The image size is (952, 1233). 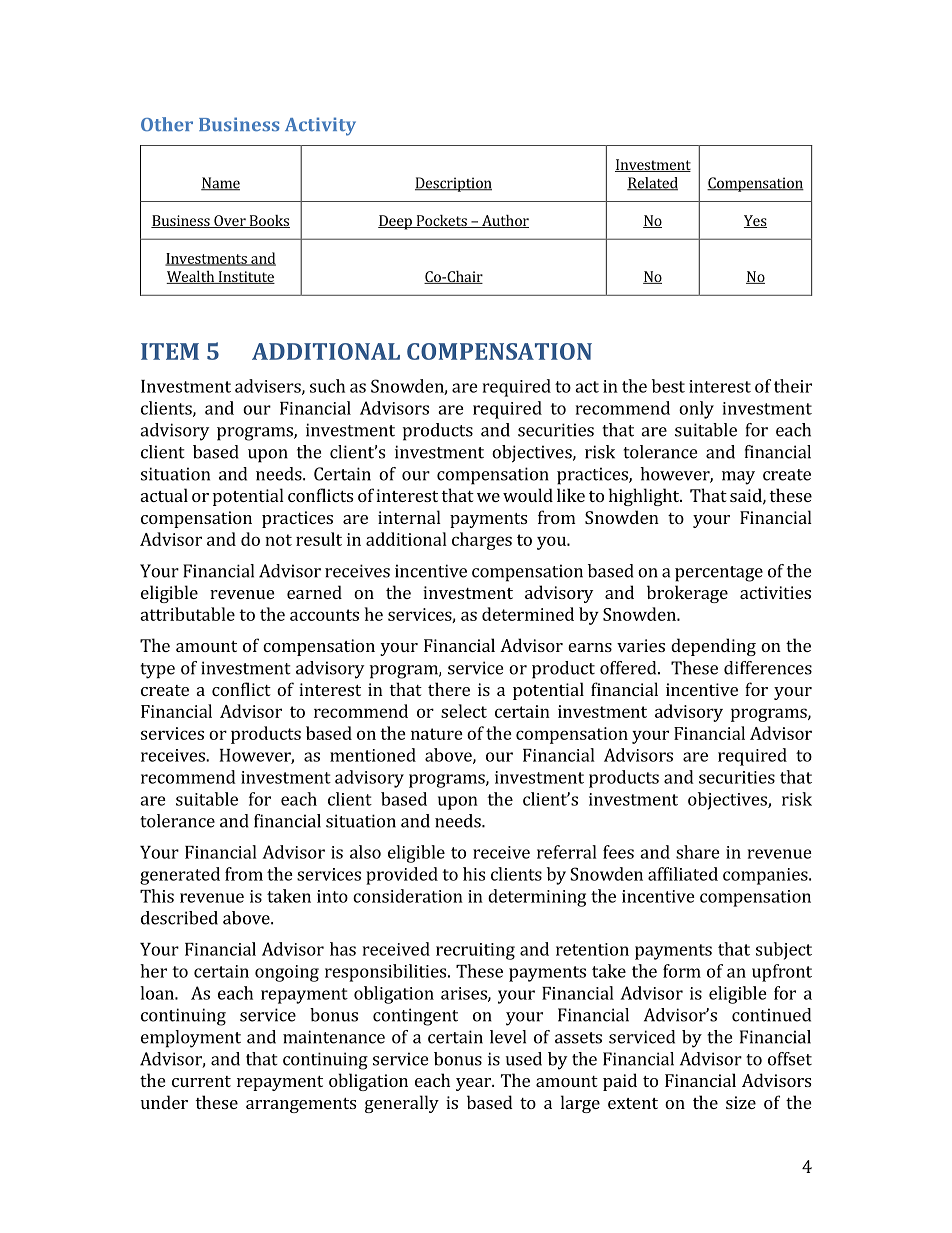 I want to click on Description, so click(x=453, y=184).
